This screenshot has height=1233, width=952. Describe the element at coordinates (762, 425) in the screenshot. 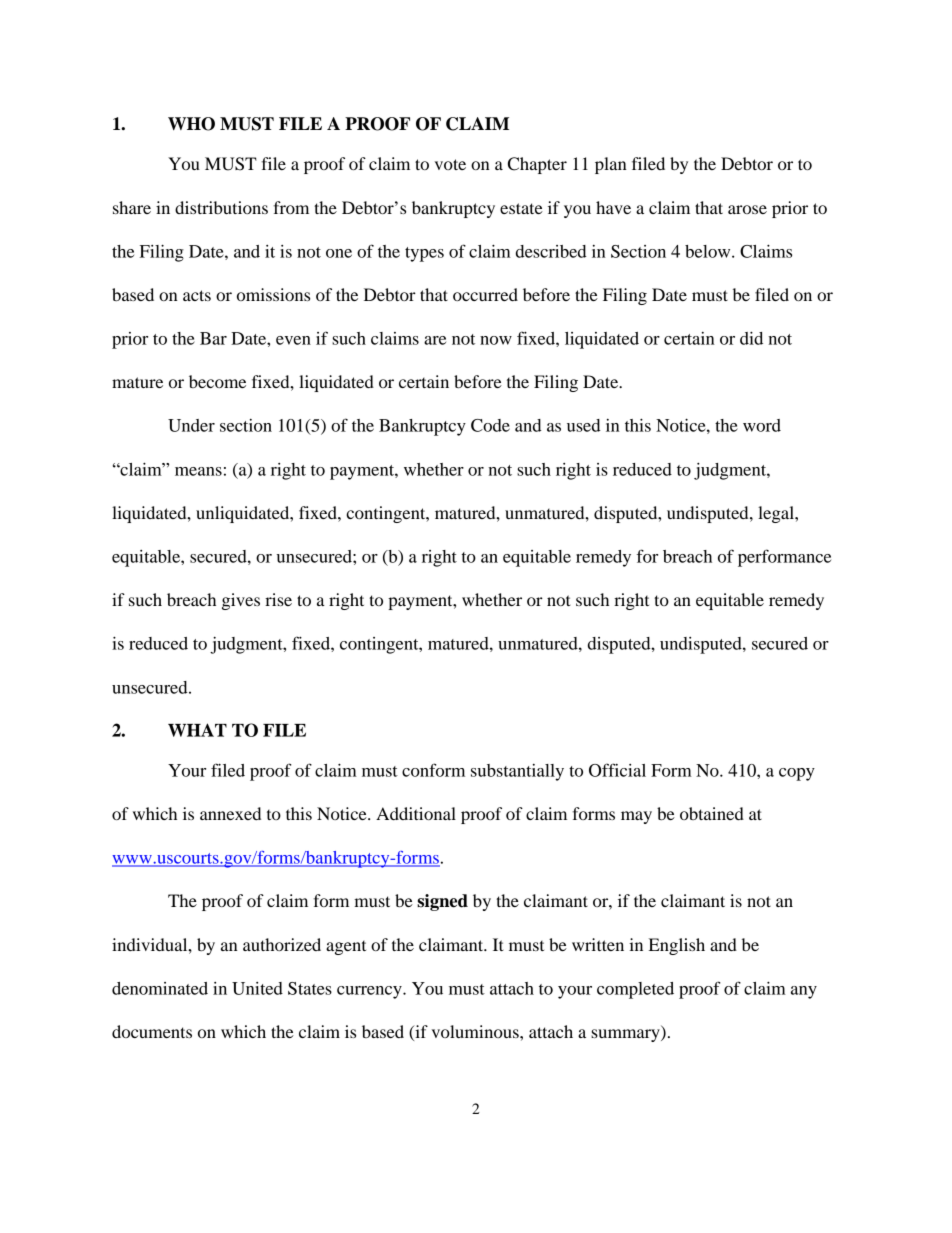

I see `word` at that location.
